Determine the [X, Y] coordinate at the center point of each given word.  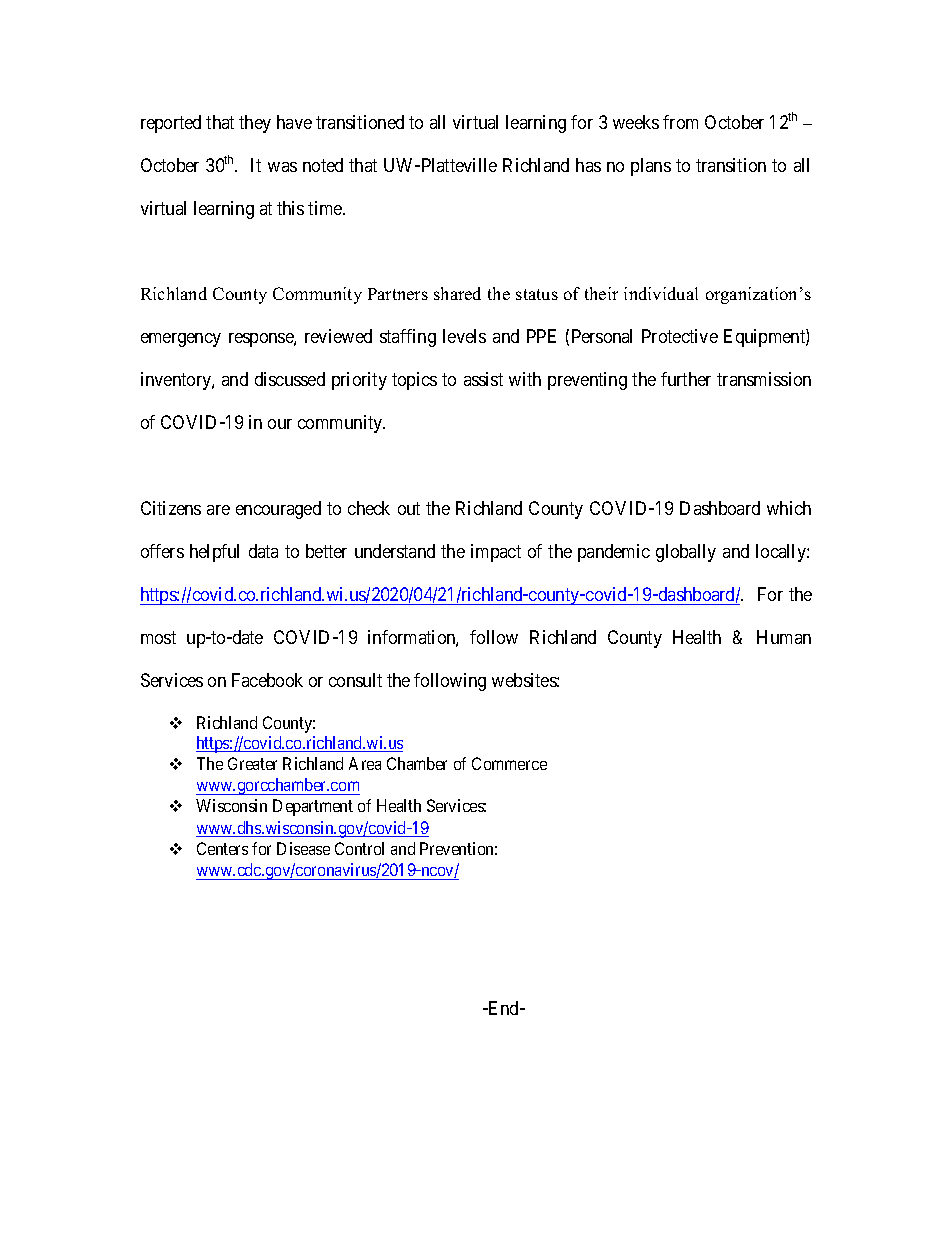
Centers [222, 848]
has [588, 165]
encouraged [278, 510]
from [680, 122]
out [409, 509]
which [789, 508]
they [255, 124]
